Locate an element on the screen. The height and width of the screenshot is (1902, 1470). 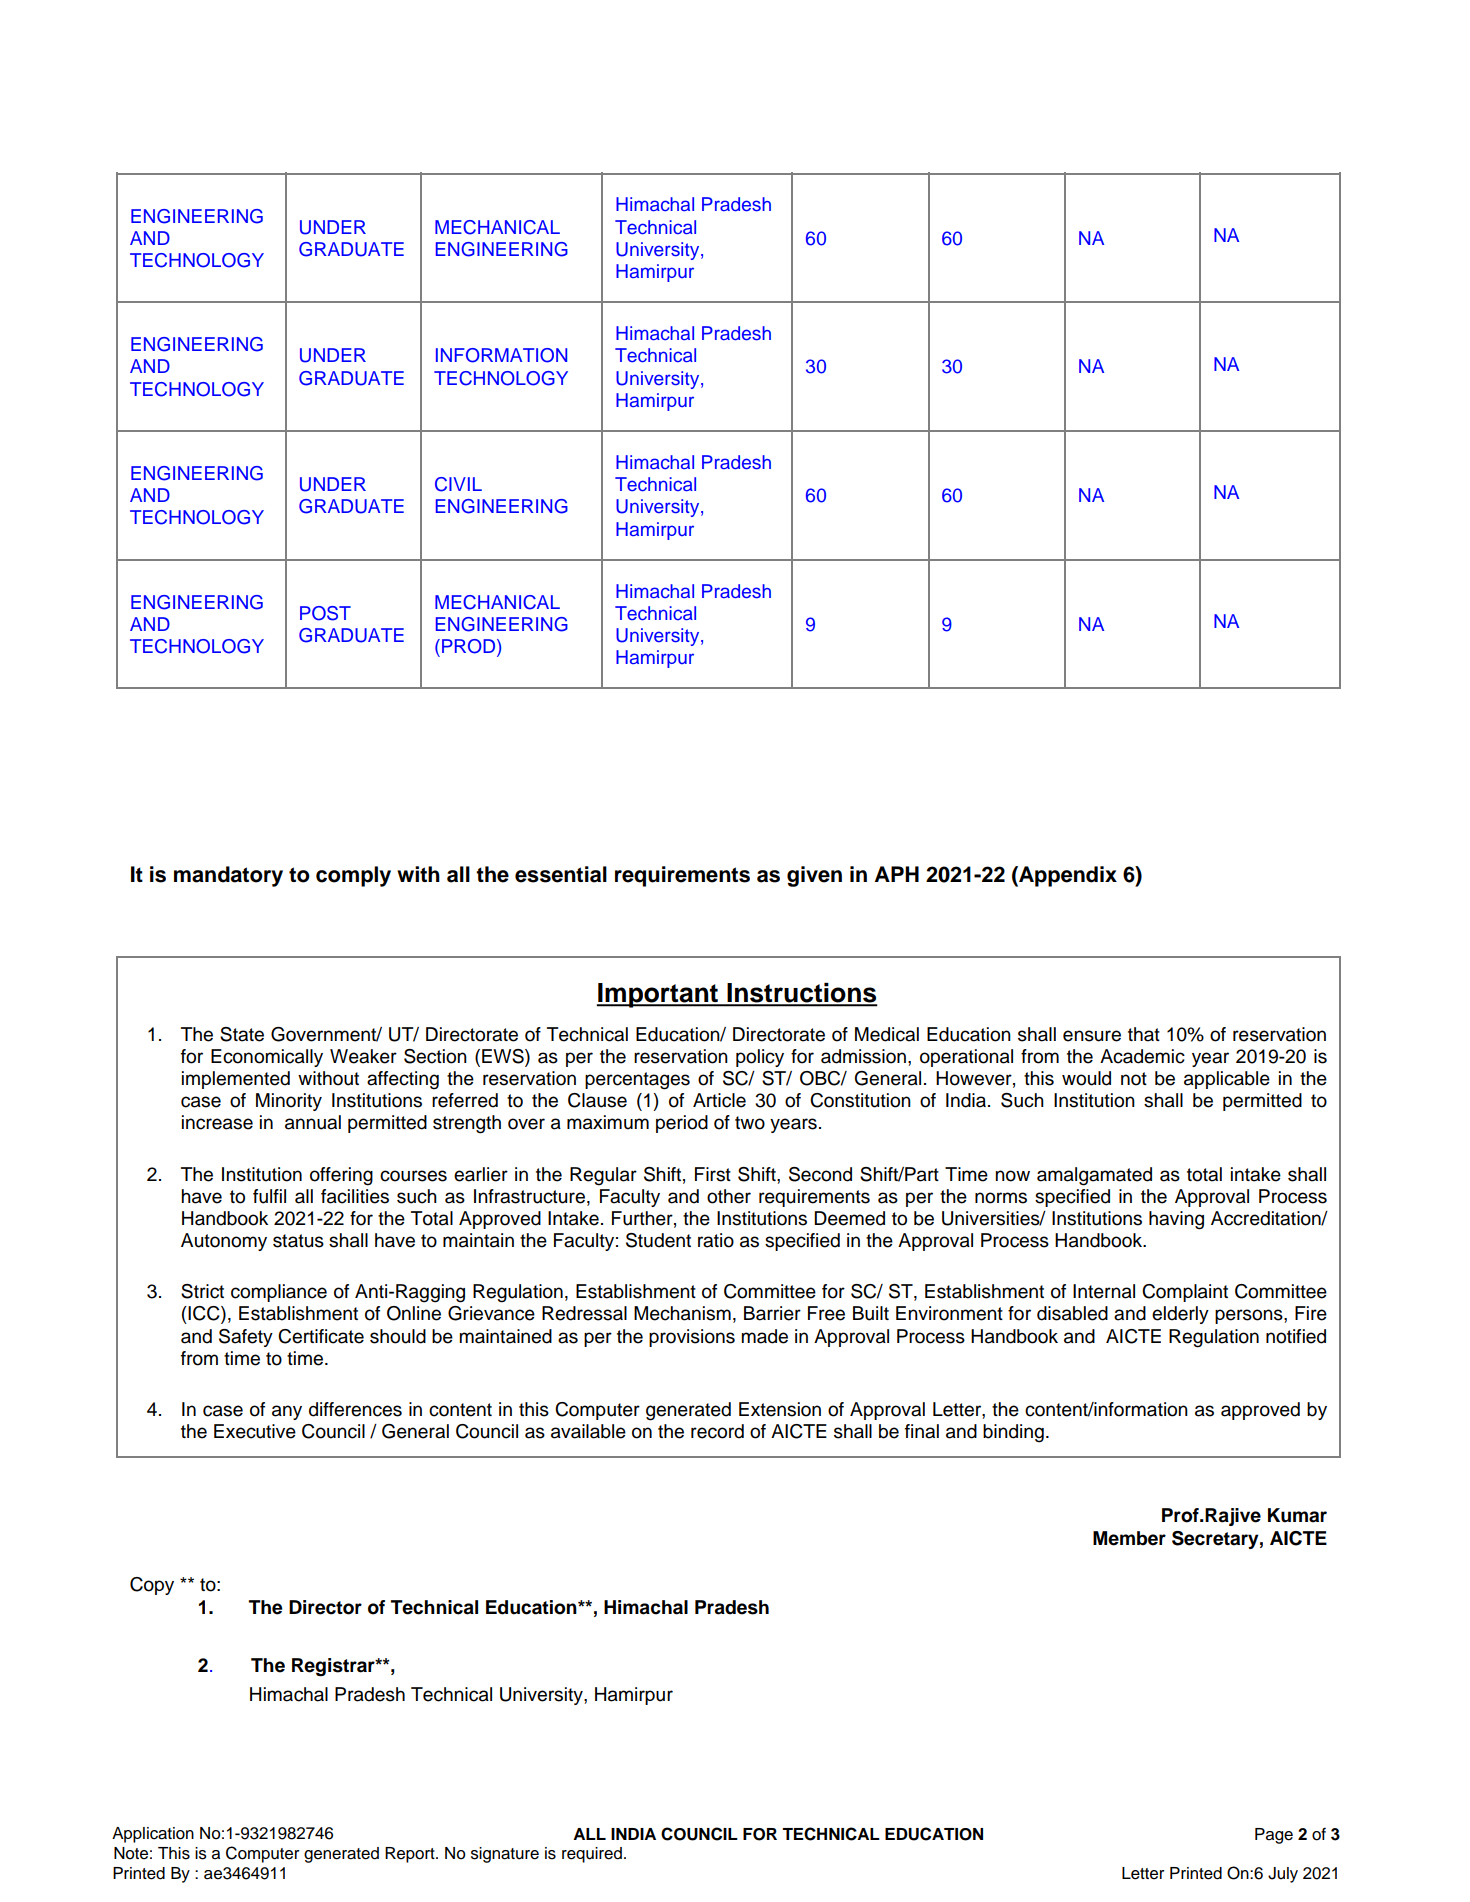
Academic is located at coordinates (1142, 1056).
